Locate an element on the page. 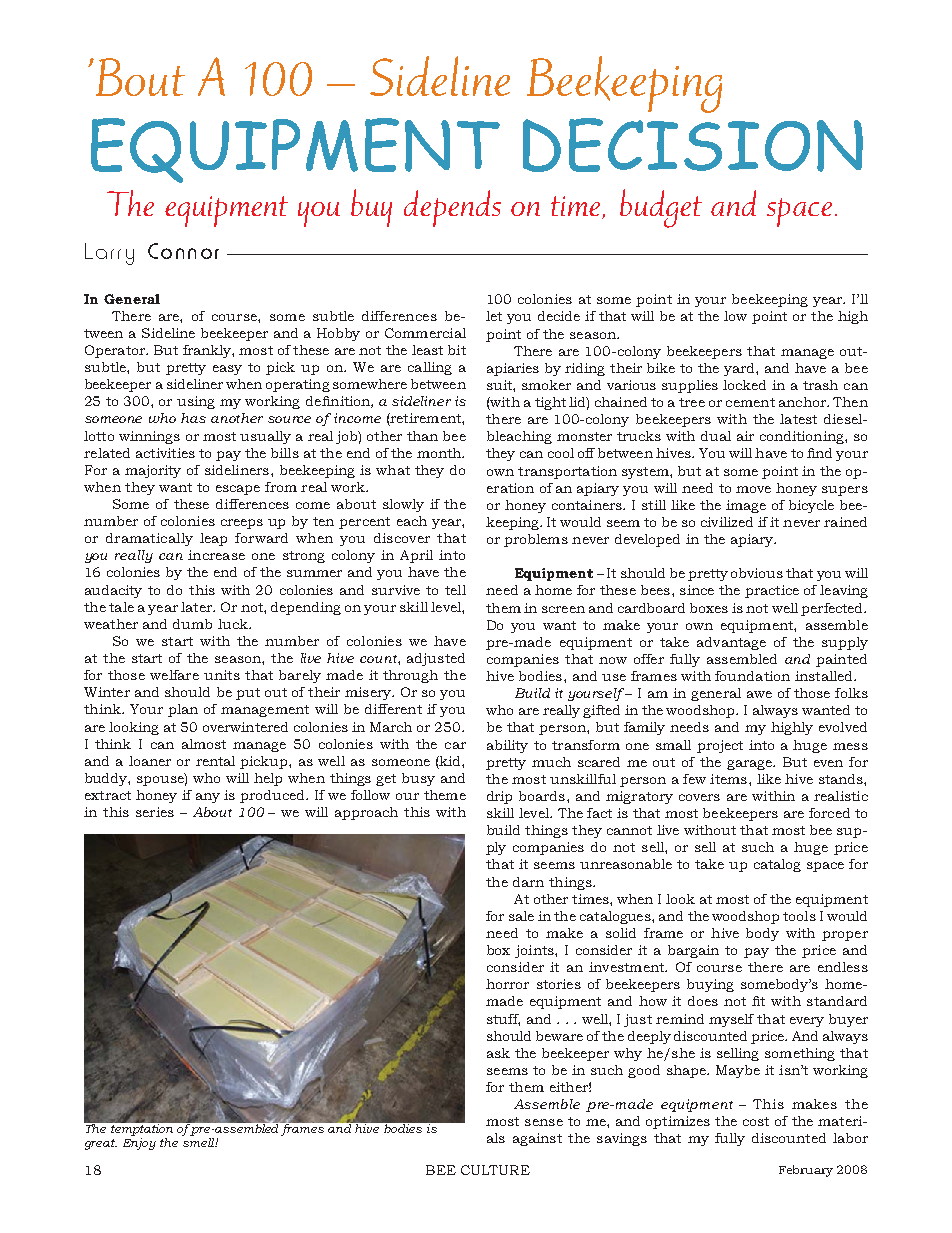  foundation is located at coordinates (752, 676).
